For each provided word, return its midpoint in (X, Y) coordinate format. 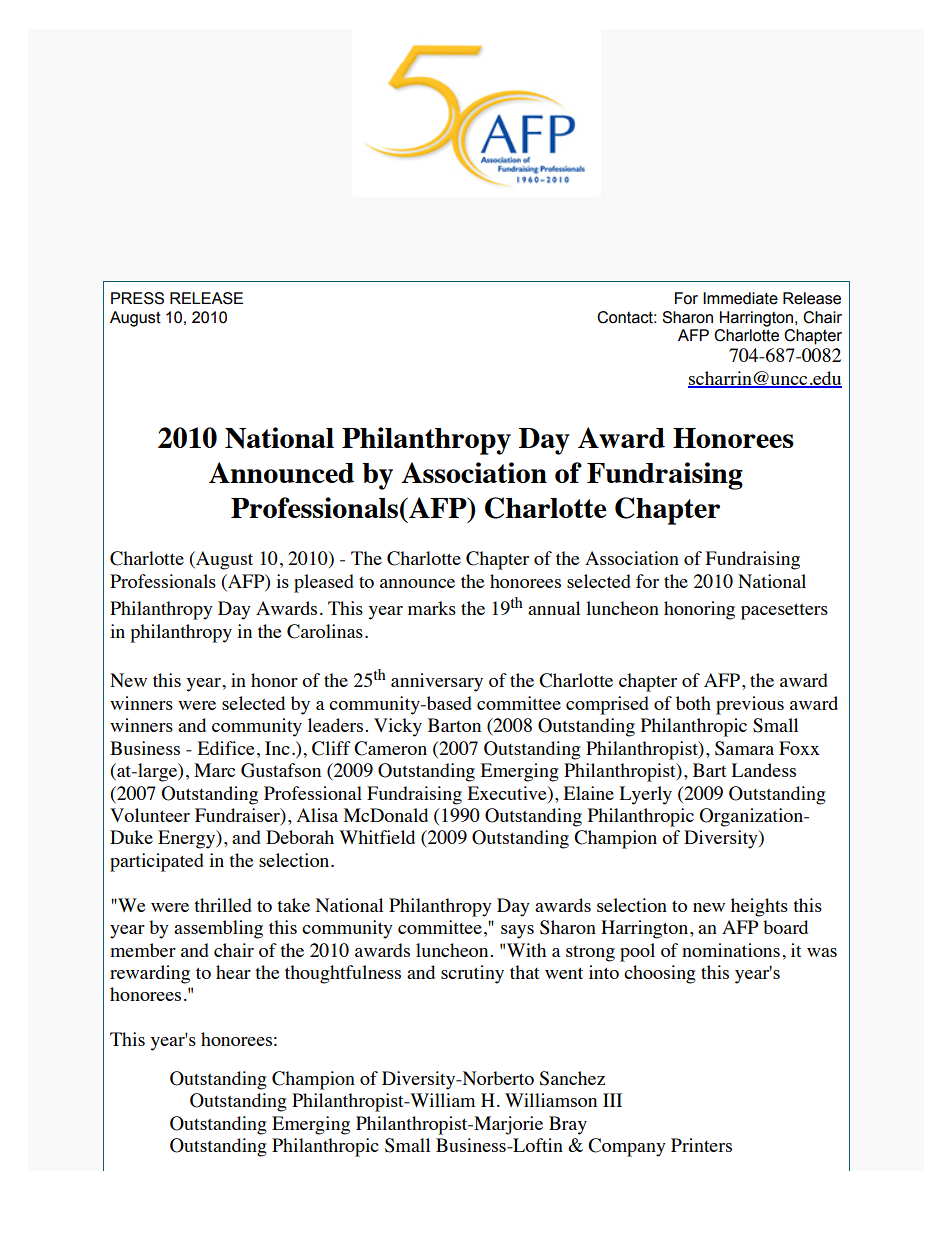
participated (157, 862)
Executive (508, 793)
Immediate (740, 298)
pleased (324, 583)
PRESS (137, 298)
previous (750, 705)
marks (432, 608)
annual (554, 608)
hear (233, 972)
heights (759, 907)
